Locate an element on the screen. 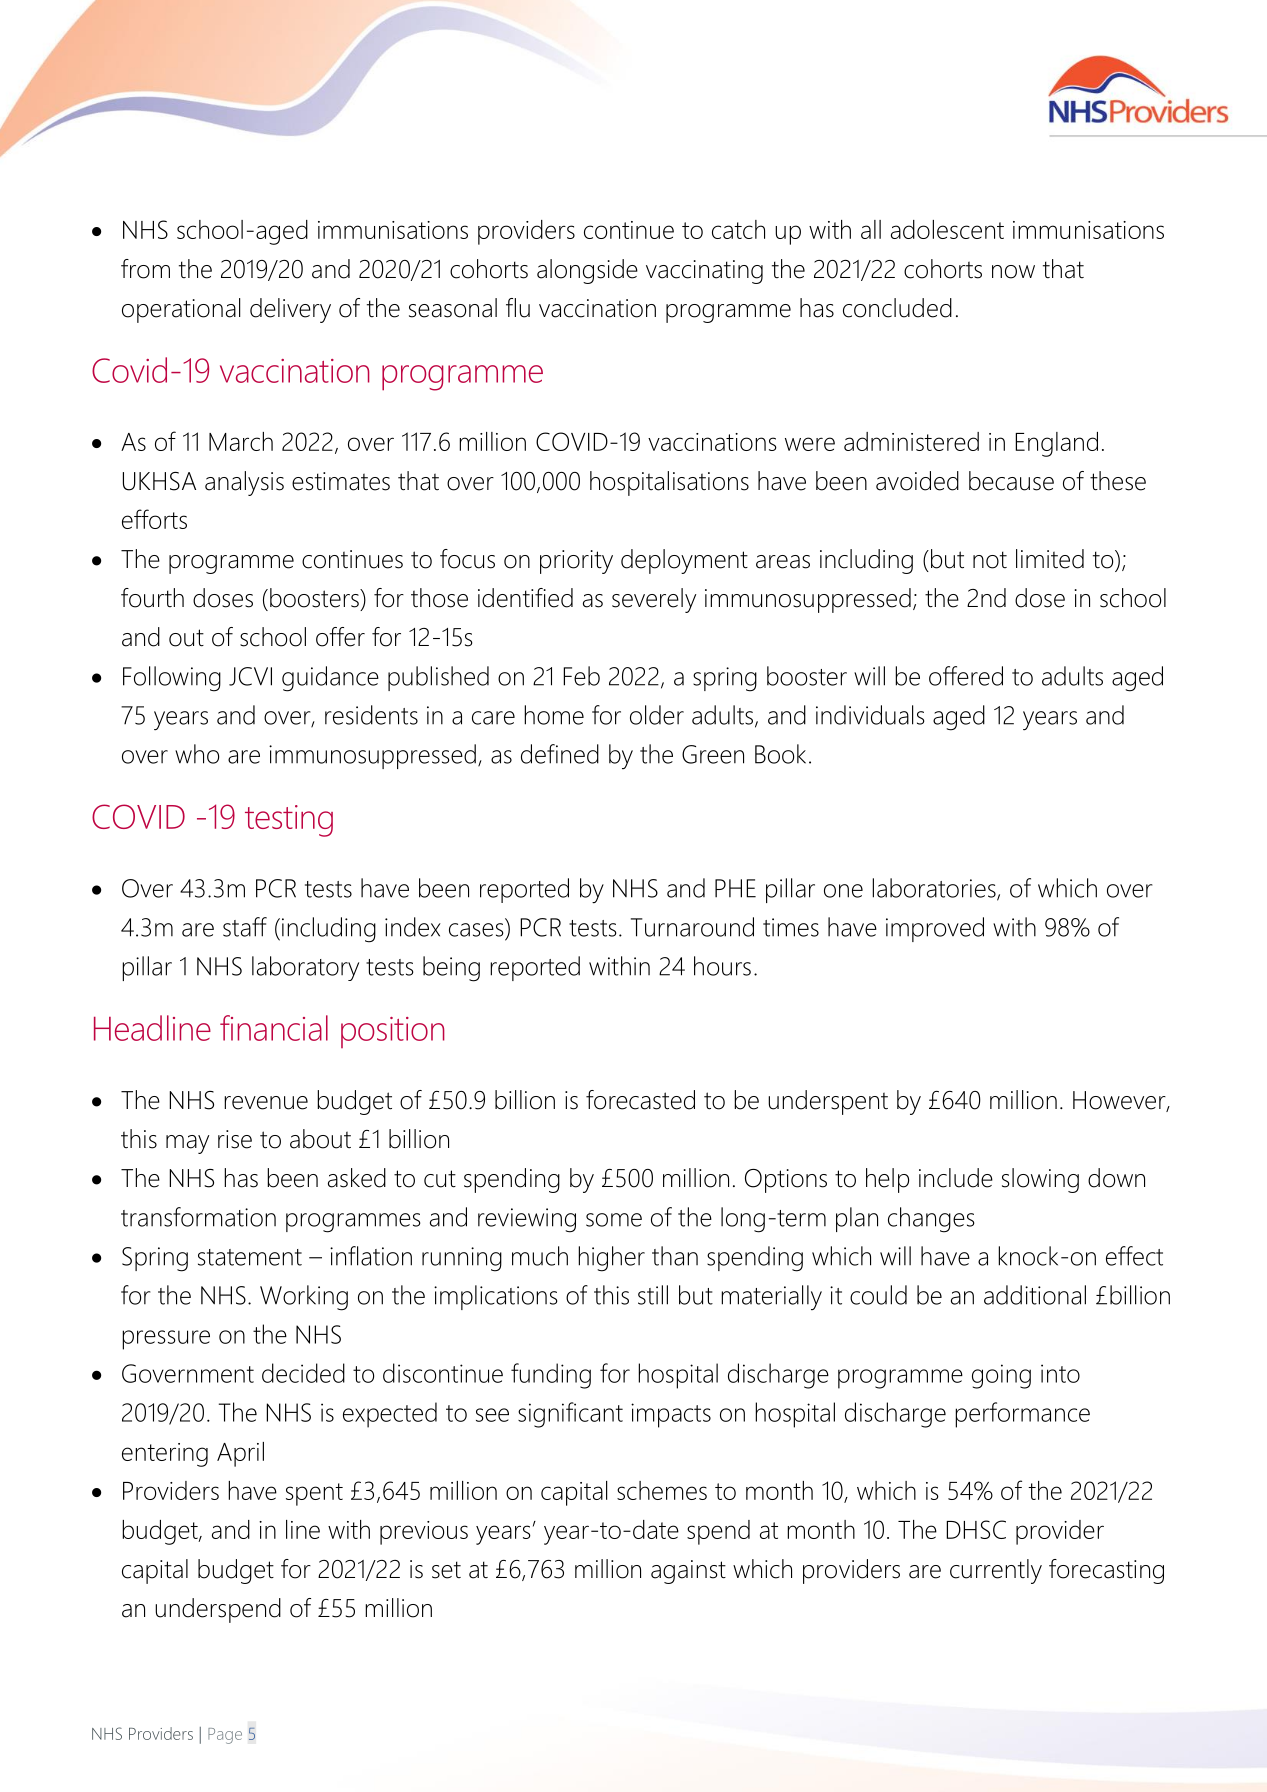  some is located at coordinates (614, 1220).
